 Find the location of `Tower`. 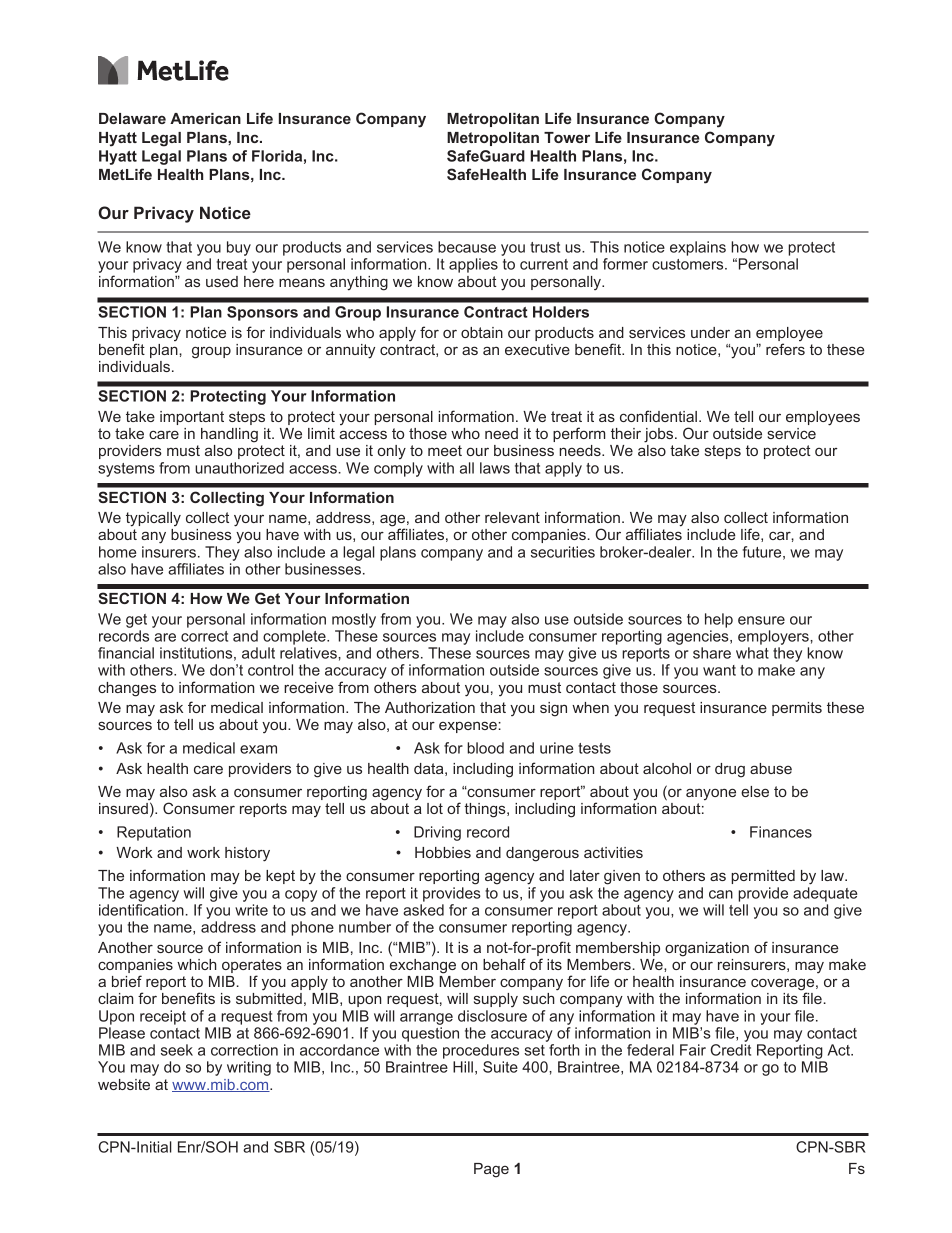

Tower is located at coordinates (567, 137).
